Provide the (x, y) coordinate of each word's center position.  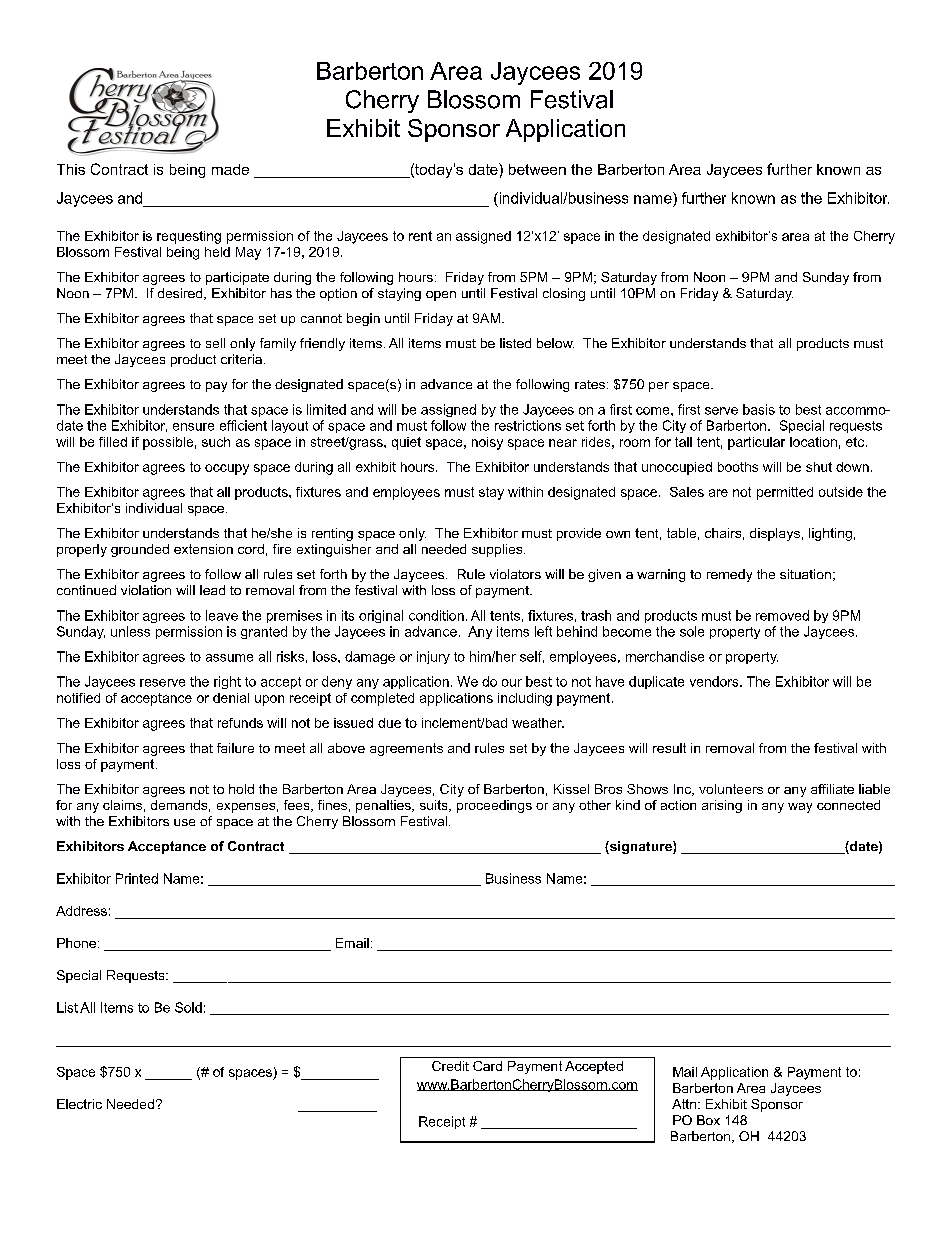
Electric (79, 1104)
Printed (137, 878)
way (800, 808)
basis (759, 409)
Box (708, 1120)
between (537, 169)
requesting (189, 237)
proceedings (494, 806)
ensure (193, 427)
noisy (487, 443)
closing (564, 294)
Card (487, 1066)
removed (782, 615)
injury (433, 657)
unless (130, 631)
